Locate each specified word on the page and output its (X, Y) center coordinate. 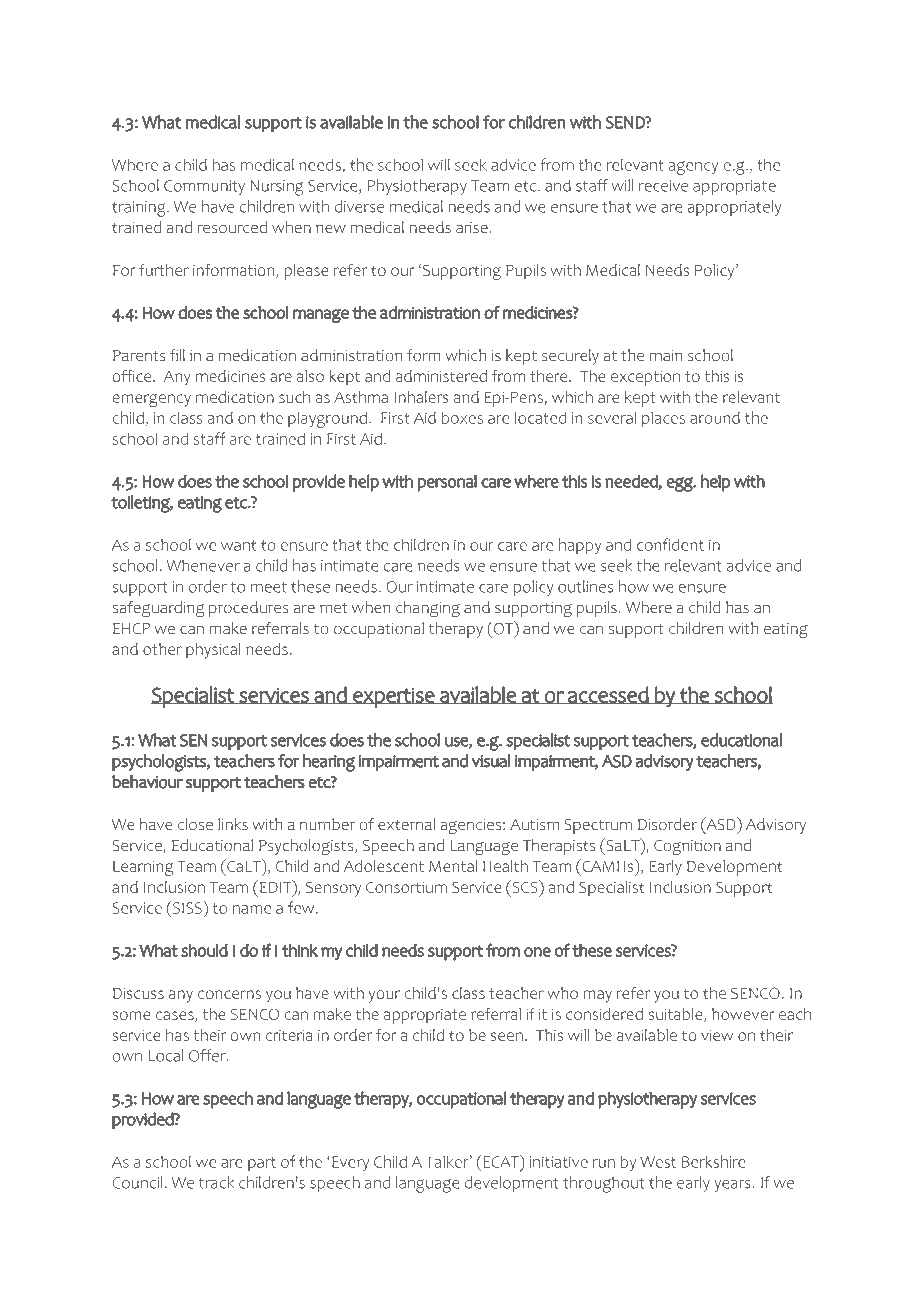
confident (670, 544)
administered (441, 376)
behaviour (147, 782)
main (666, 355)
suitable (677, 1015)
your (384, 996)
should (204, 950)
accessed (608, 695)
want (238, 545)
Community (204, 187)
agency (693, 168)
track (216, 1182)
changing (428, 609)
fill (177, 355)
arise (472, 227)
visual (491, 761)
